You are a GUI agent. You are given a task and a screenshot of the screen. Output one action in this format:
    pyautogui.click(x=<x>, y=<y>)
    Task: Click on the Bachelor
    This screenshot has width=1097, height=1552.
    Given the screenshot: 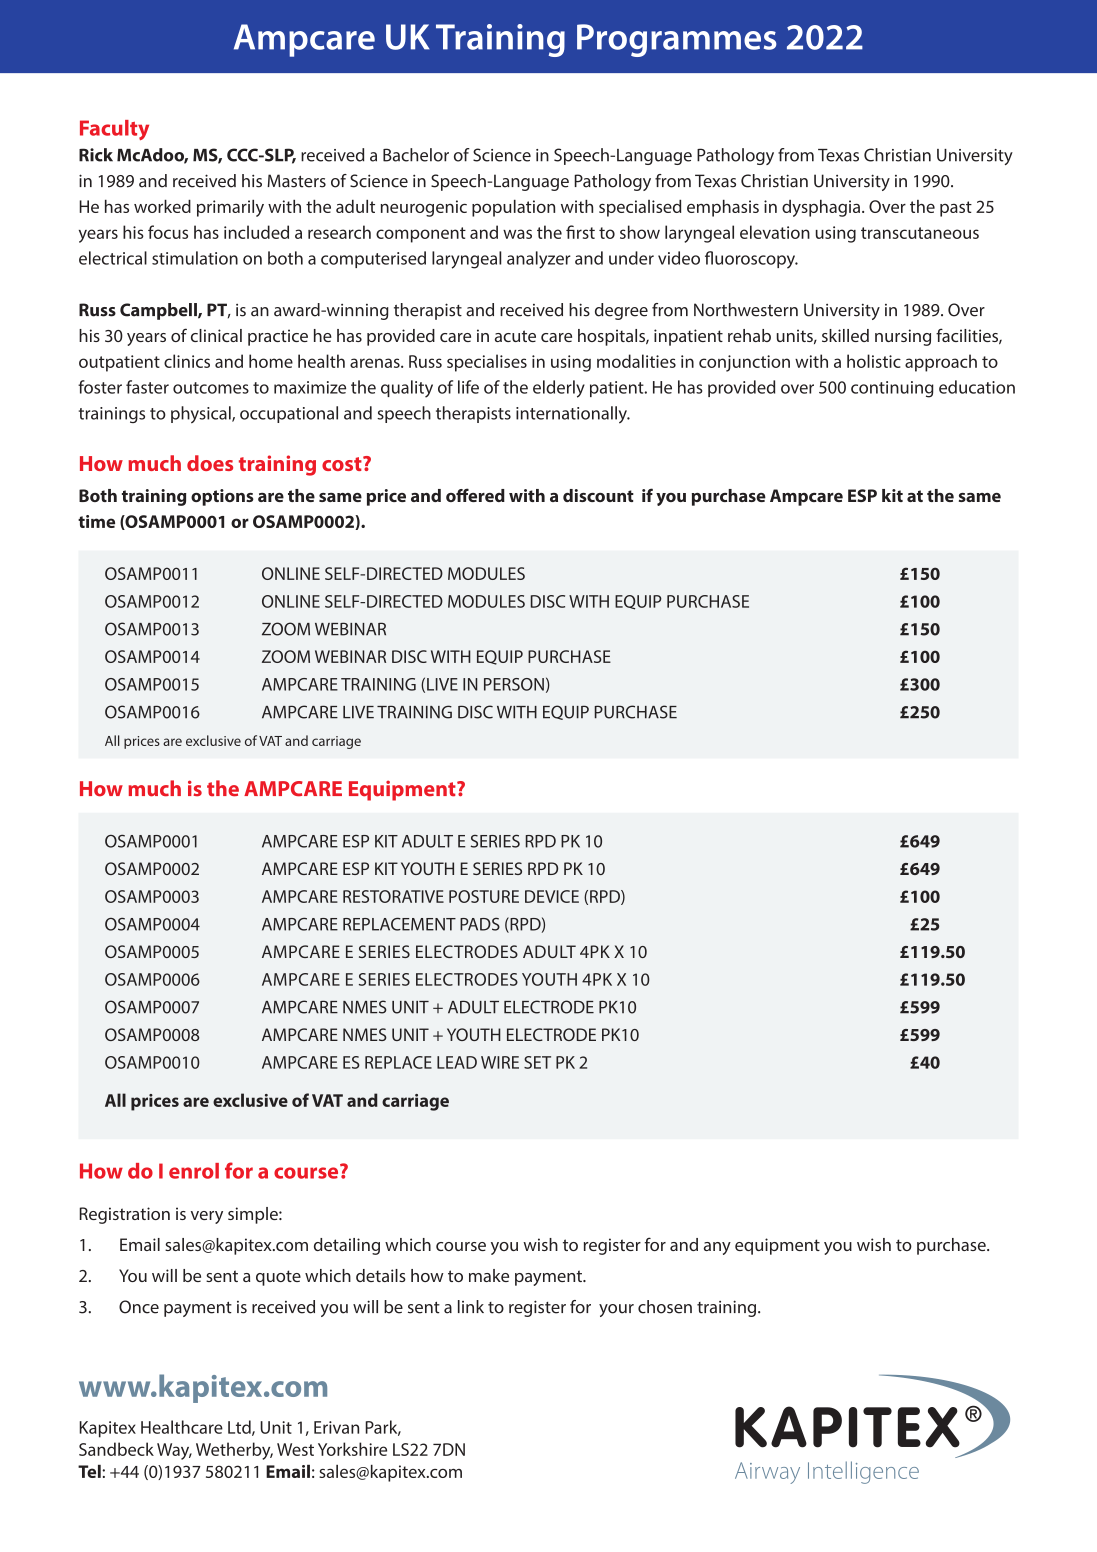 What is the action you would take?
    pyautogui.click(x=416, y=155)
